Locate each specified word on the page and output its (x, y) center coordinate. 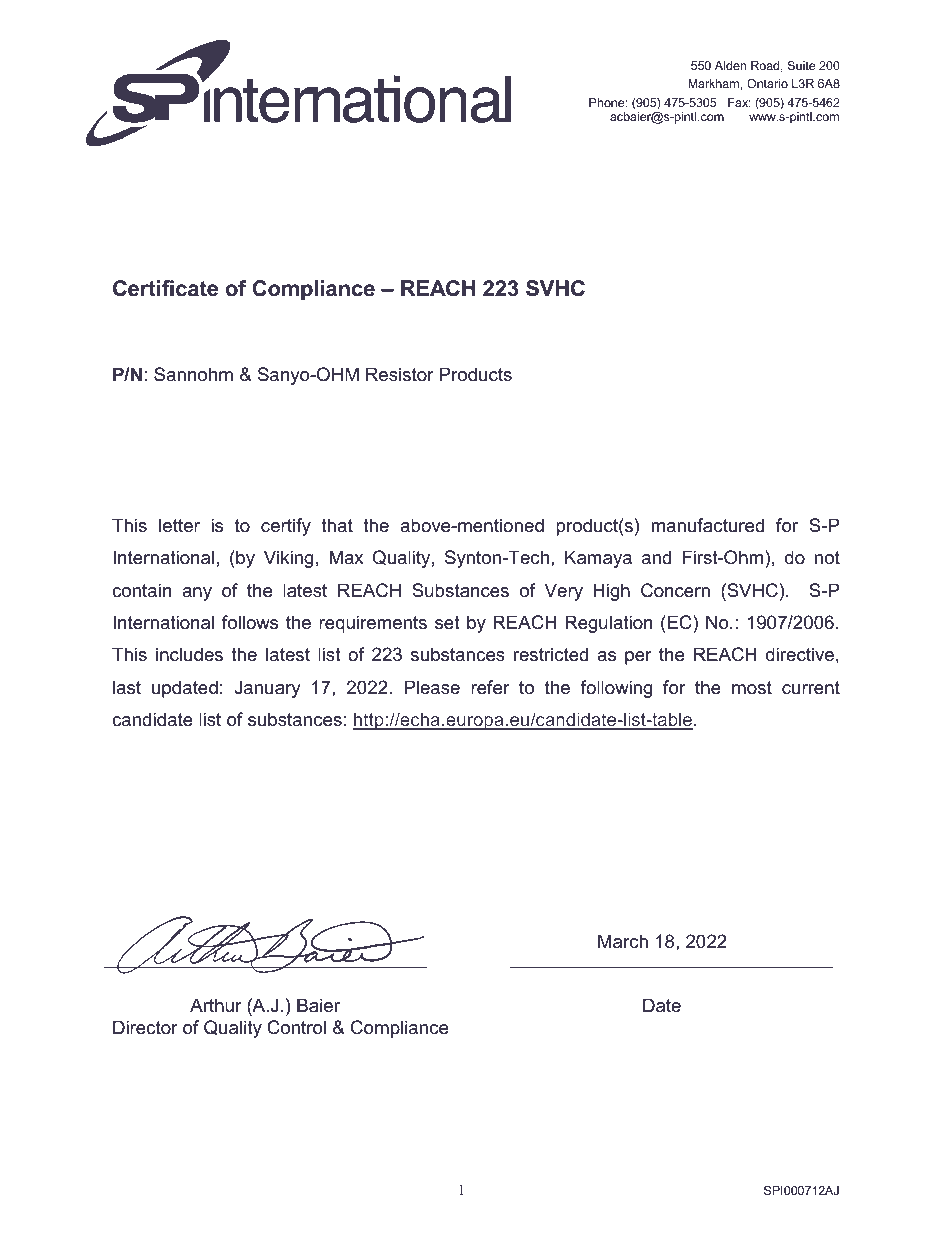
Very (564, 592)
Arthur (216, 1005)
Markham (713, 83)
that (337, 525)
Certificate (165, 288)
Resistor (400, 374)
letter (179, 525)
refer (490, 687)
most (752, 687)
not (827, 558)
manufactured (707, 525)
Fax (739, 102)
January (267, 689)
